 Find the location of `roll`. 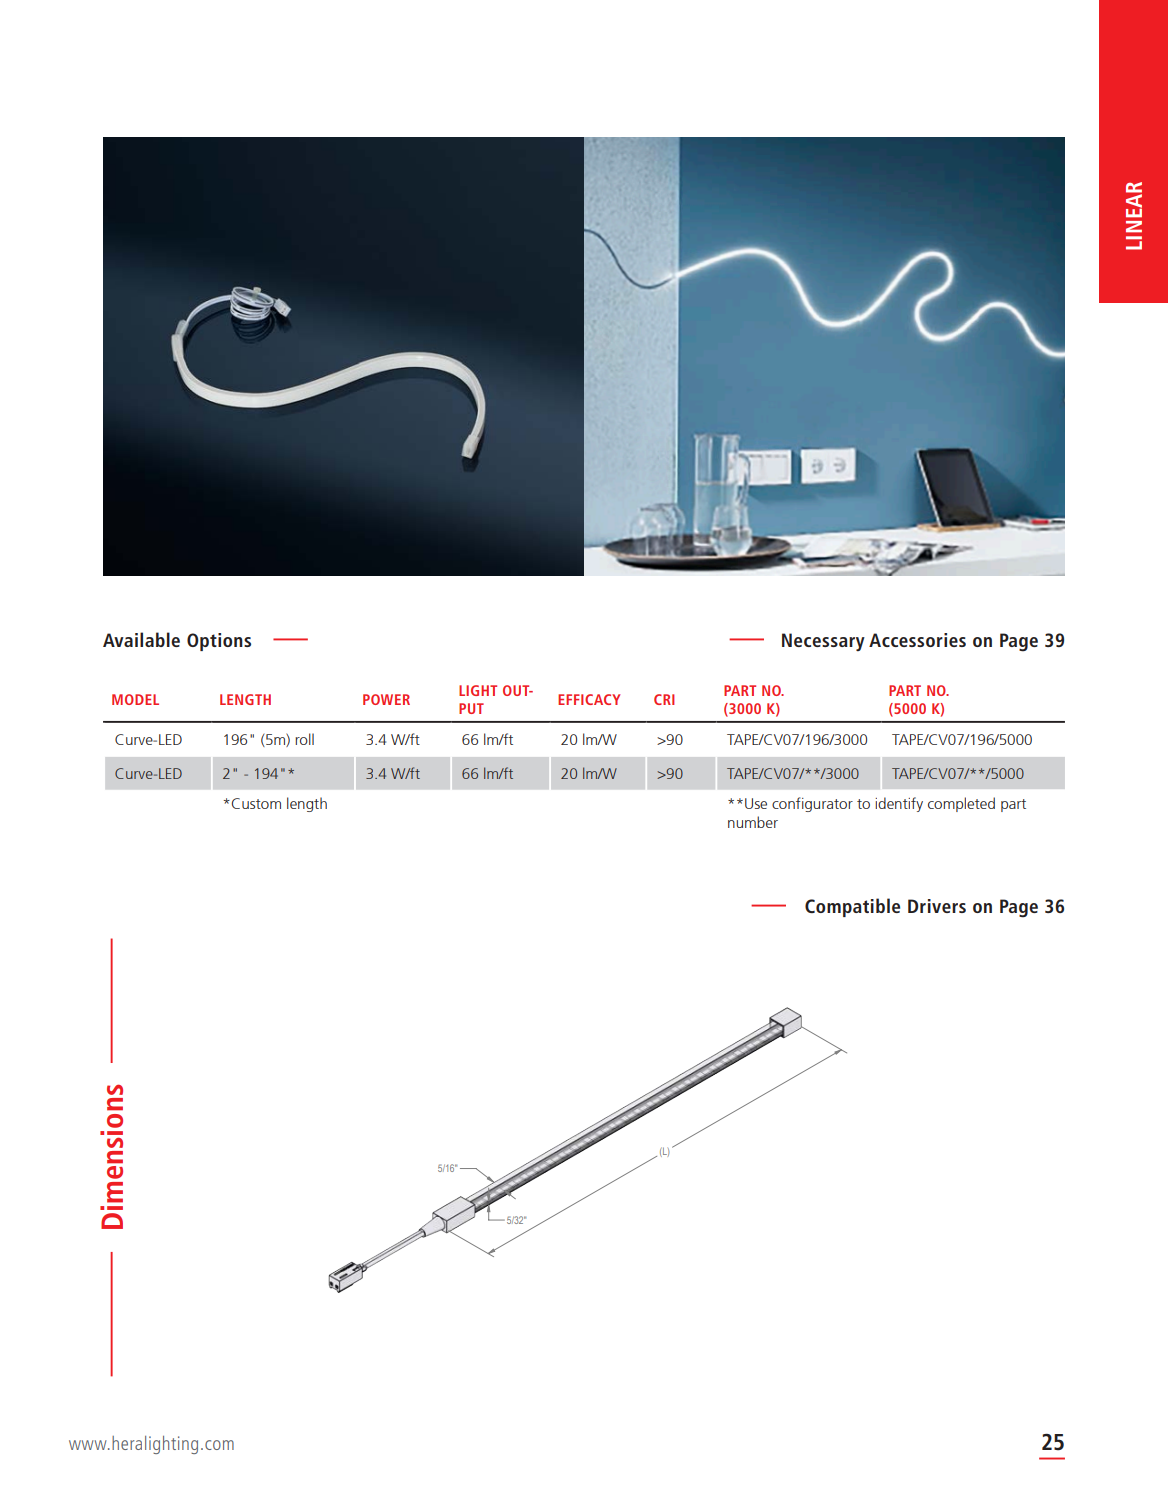

roll is located at coordinates (304, 739).
